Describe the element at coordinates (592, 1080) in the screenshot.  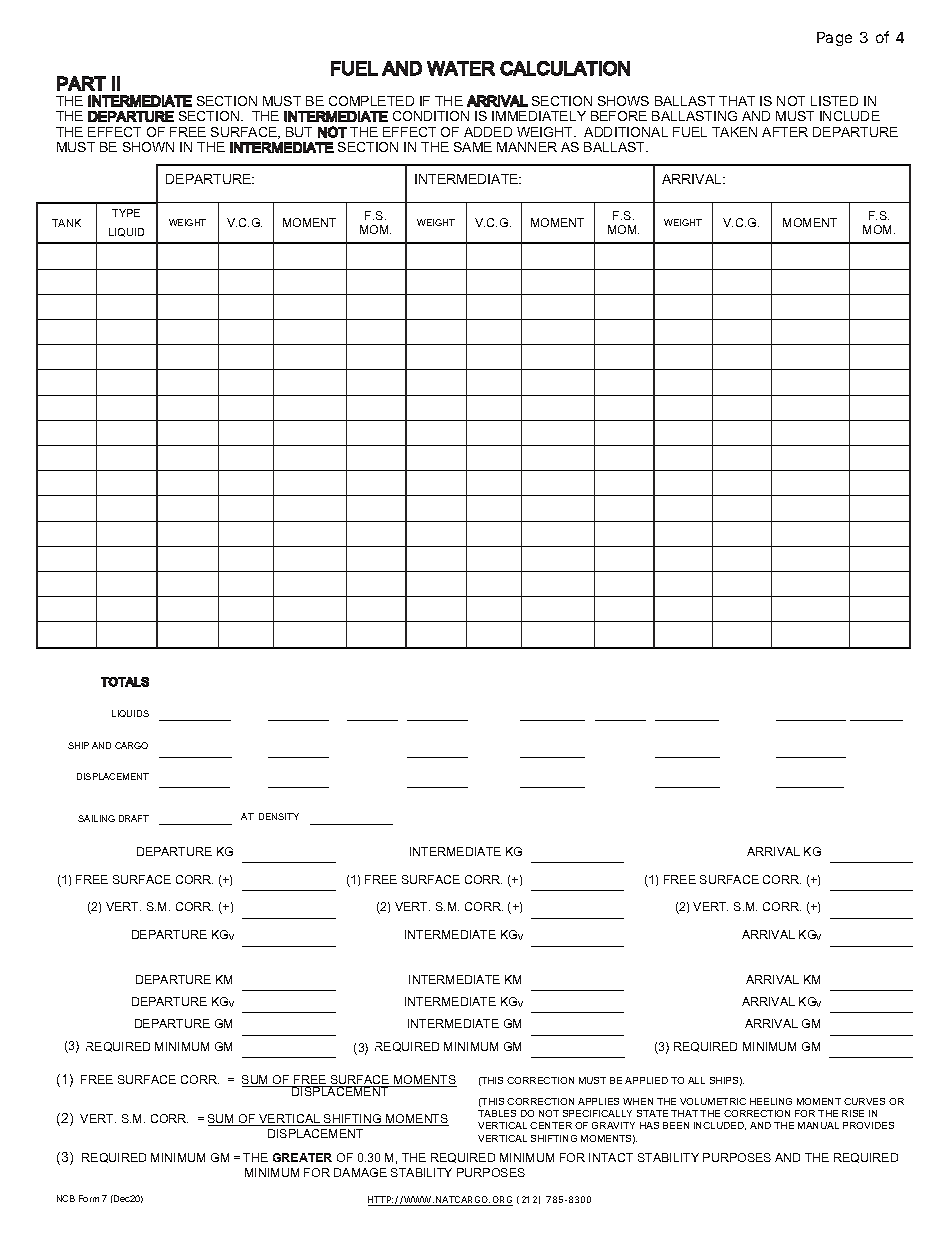
I see `MUST` at that location.
